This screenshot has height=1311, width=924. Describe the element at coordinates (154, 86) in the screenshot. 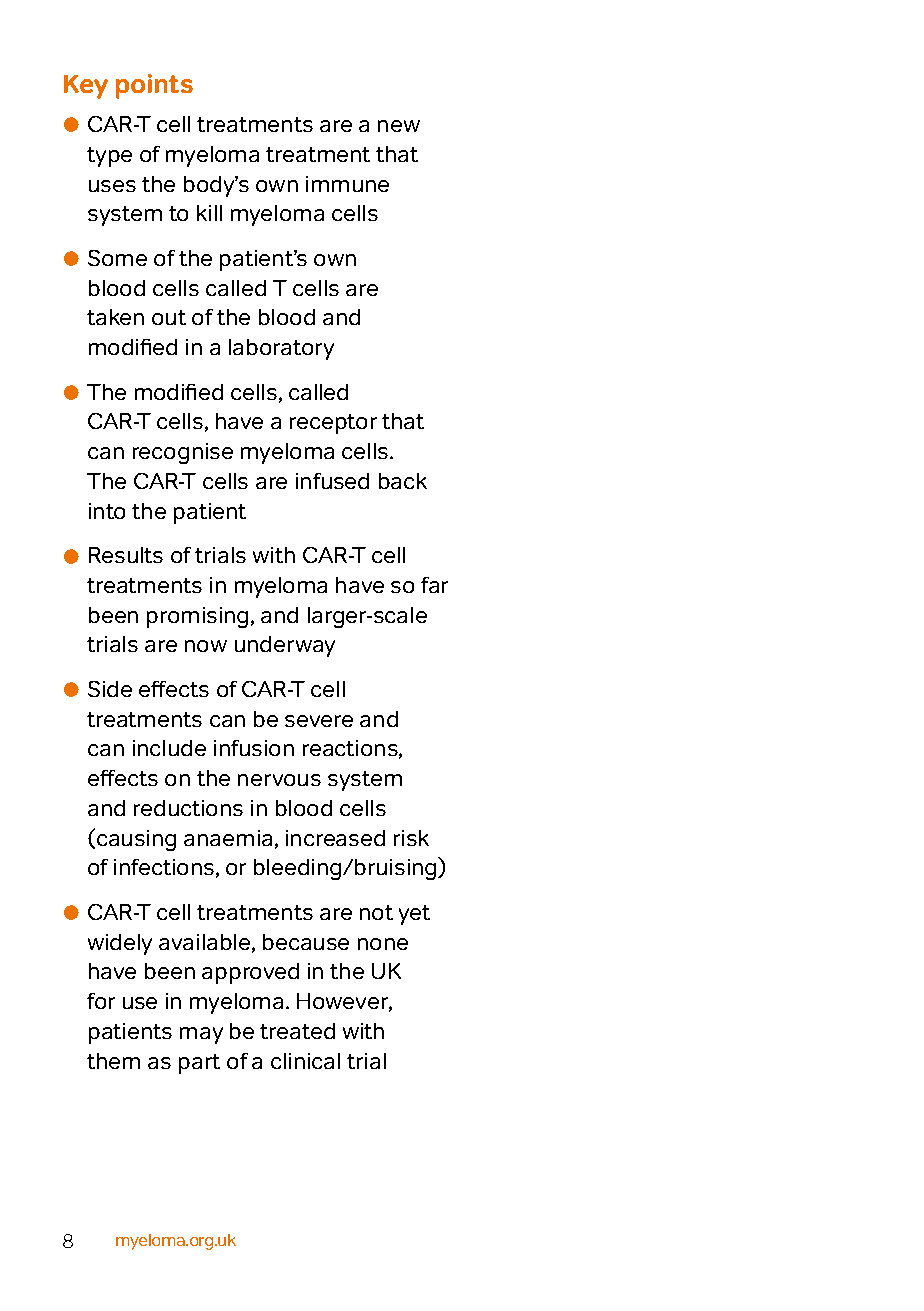

I see `points` at that location.
